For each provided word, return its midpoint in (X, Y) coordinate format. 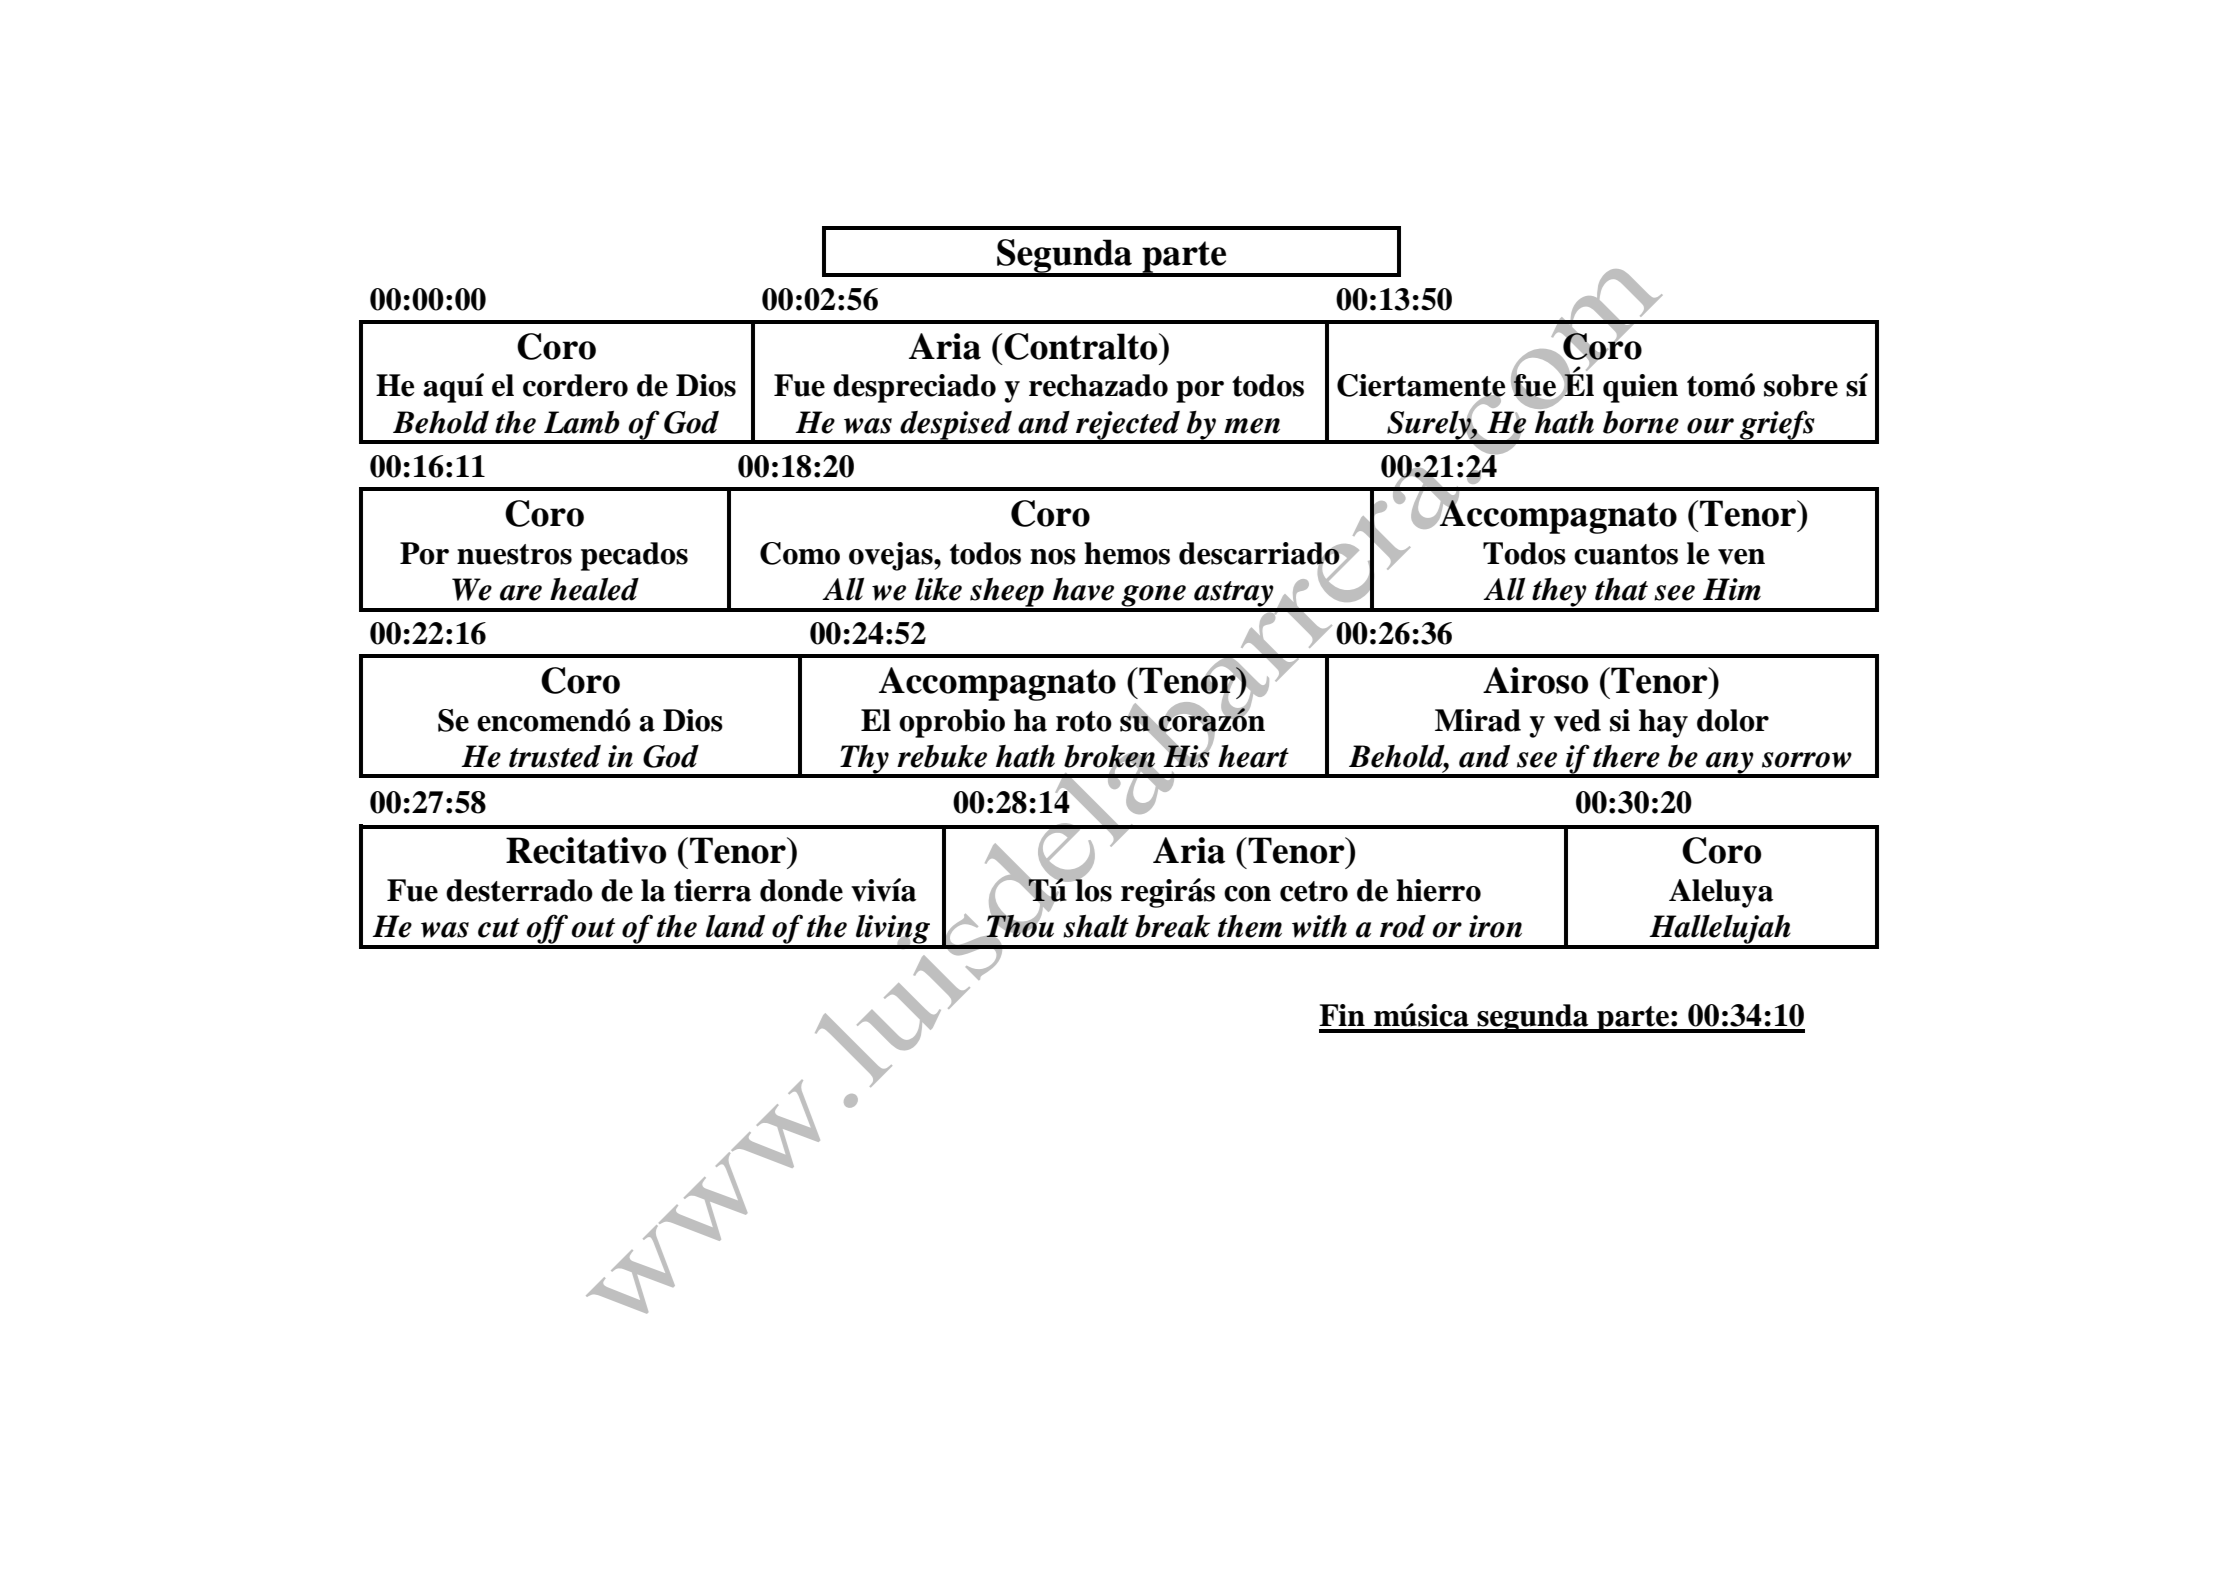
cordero (575, 385)
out (593, 928)
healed (594, 589)
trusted (555, 756)
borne (1641, 422)
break (1172, 926)
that (1621, 589)
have (1083, 589)
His (1187, 755)
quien (1640, 388)
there (1626, 756)
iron (1495, 926)
